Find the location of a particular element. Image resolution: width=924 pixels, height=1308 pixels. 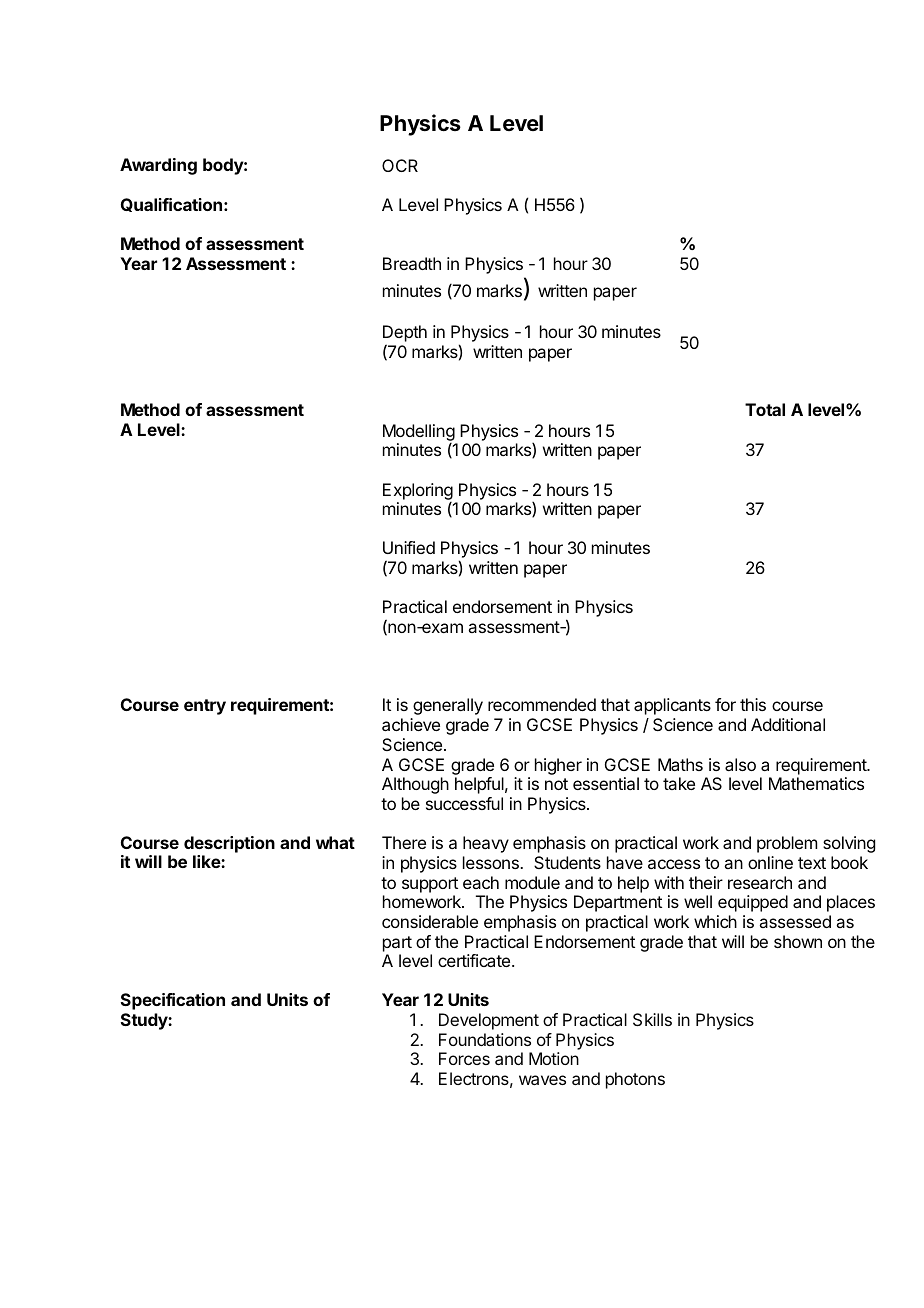

recommended is located at coordinates (542, 704).
